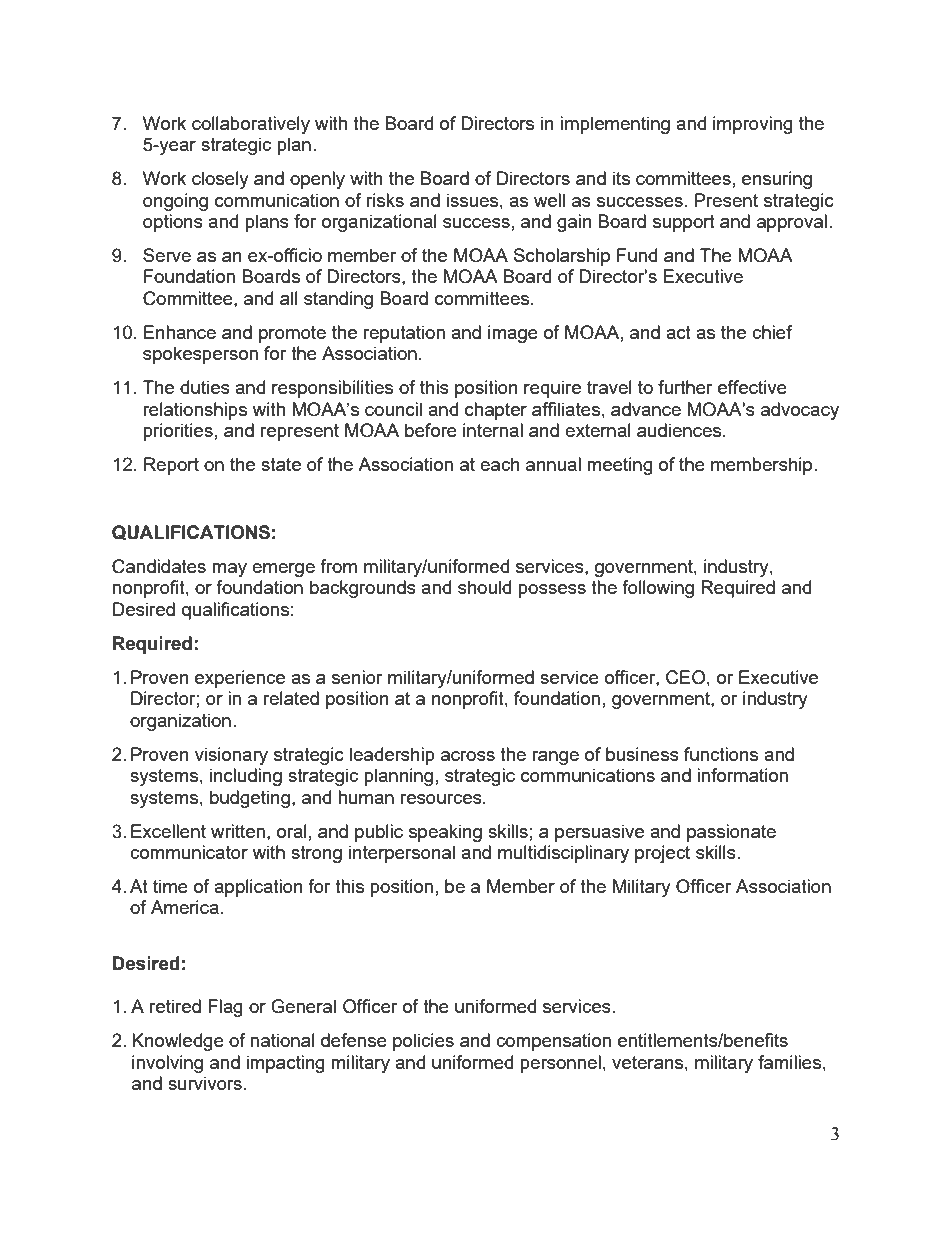  I want to click on should, so click(484, 587).
